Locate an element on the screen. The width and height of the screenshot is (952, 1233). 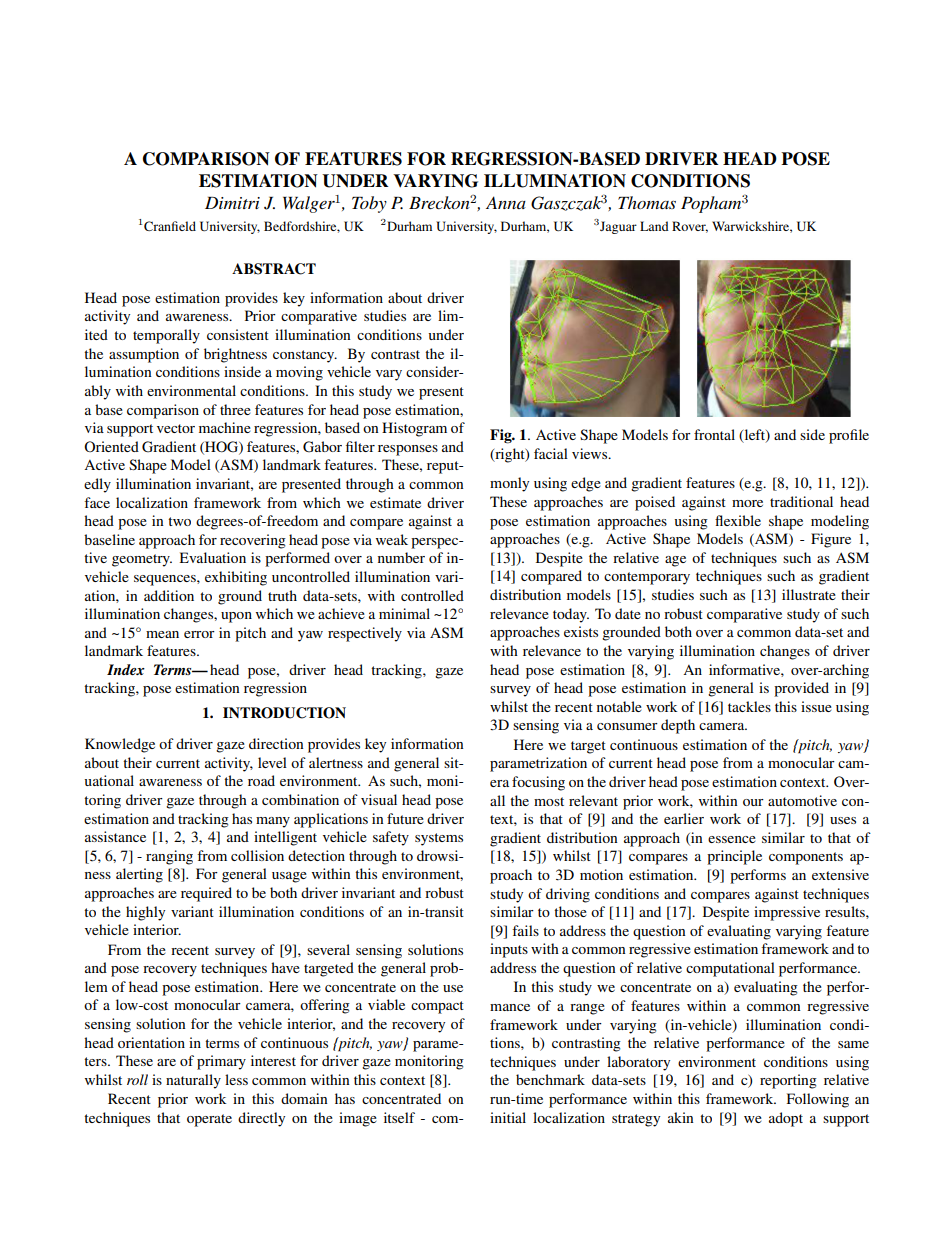
Anna is located at coordinates (506, 202).
